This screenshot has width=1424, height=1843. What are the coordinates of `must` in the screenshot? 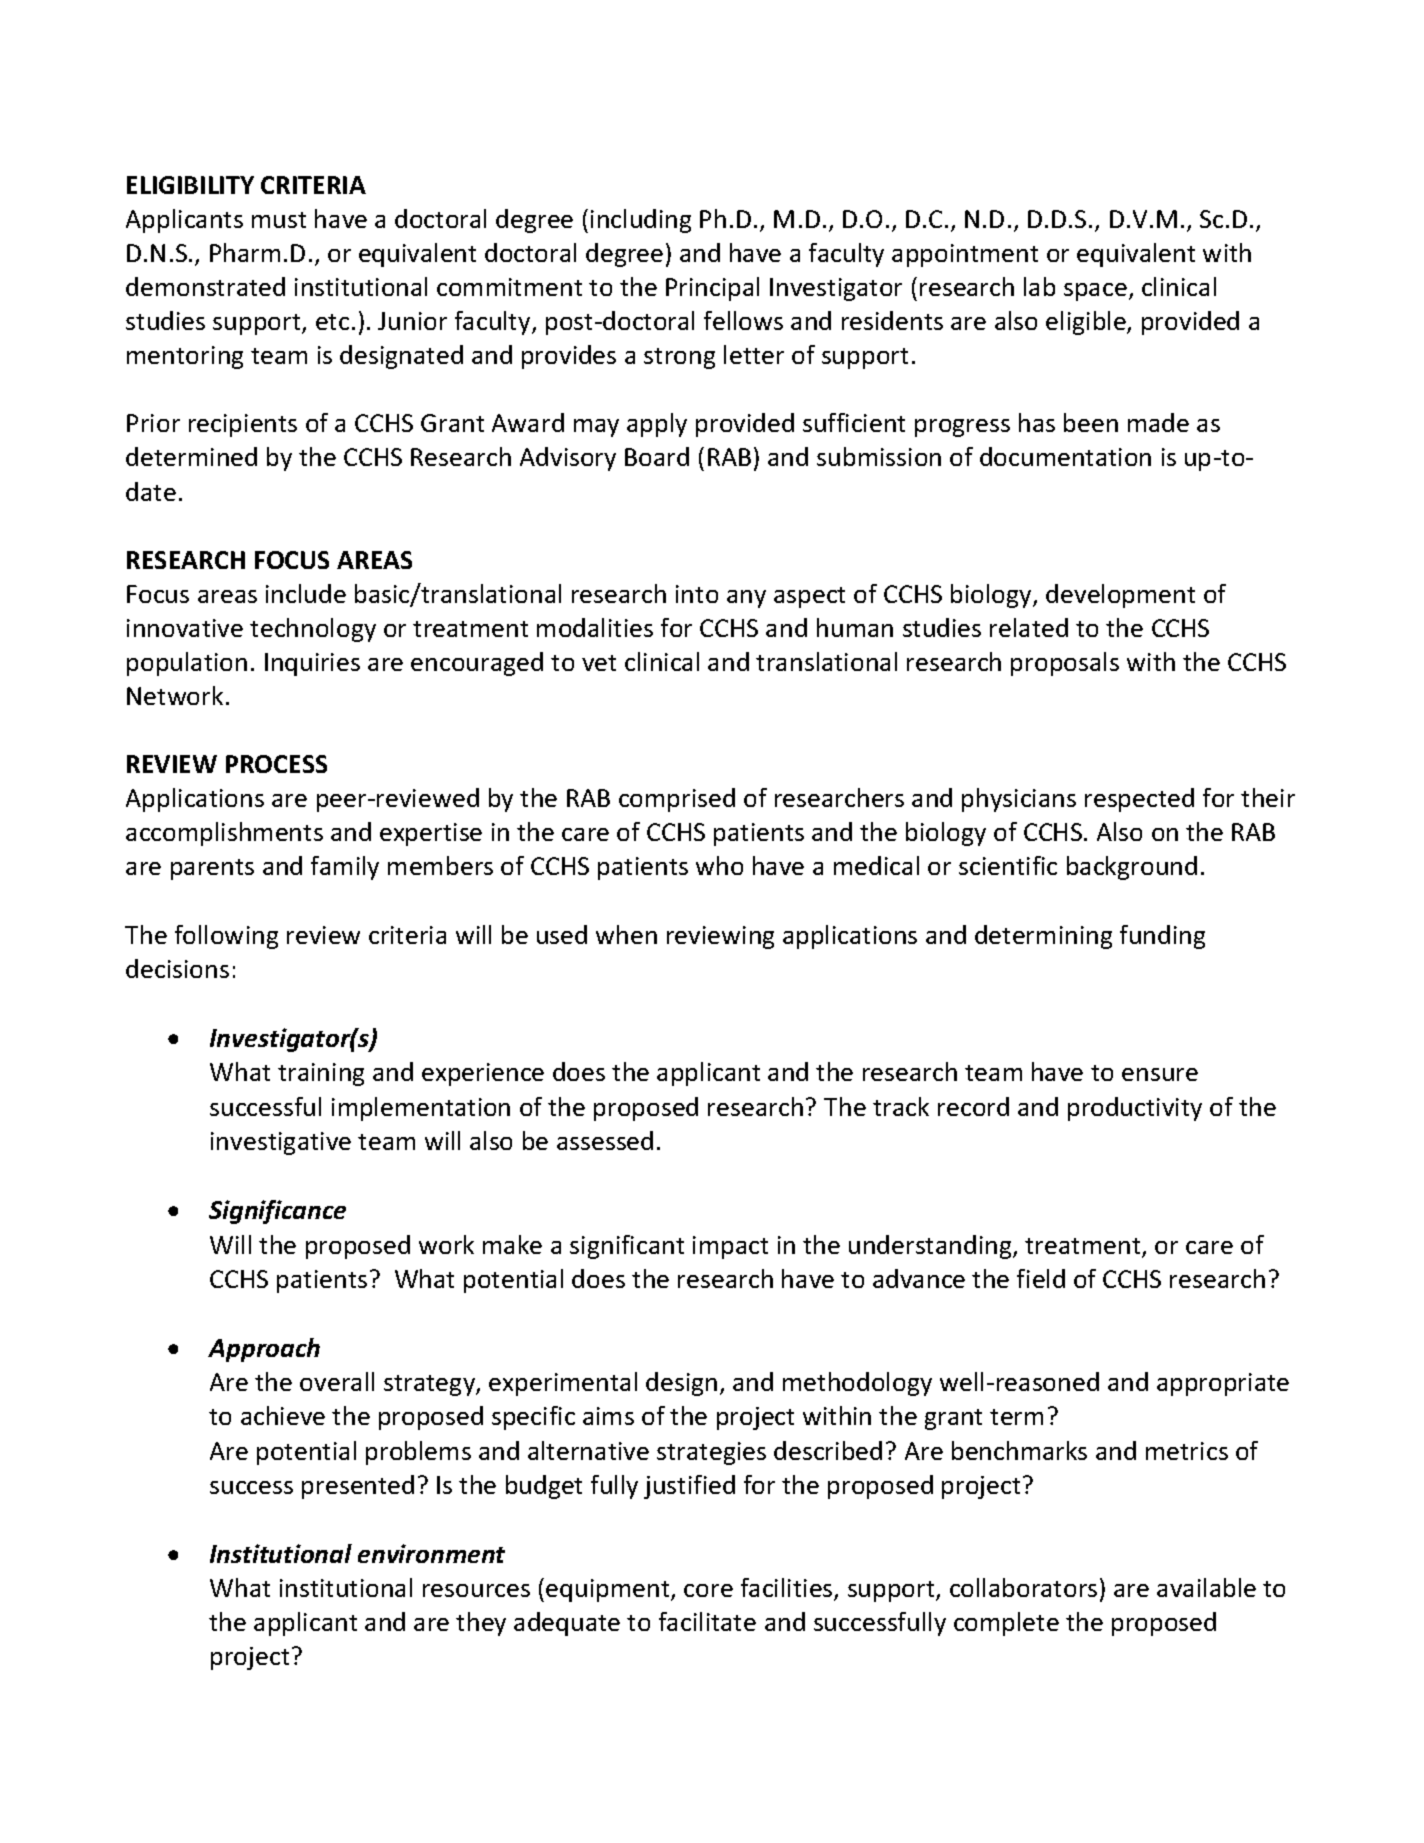 It's located at (279, 220).
